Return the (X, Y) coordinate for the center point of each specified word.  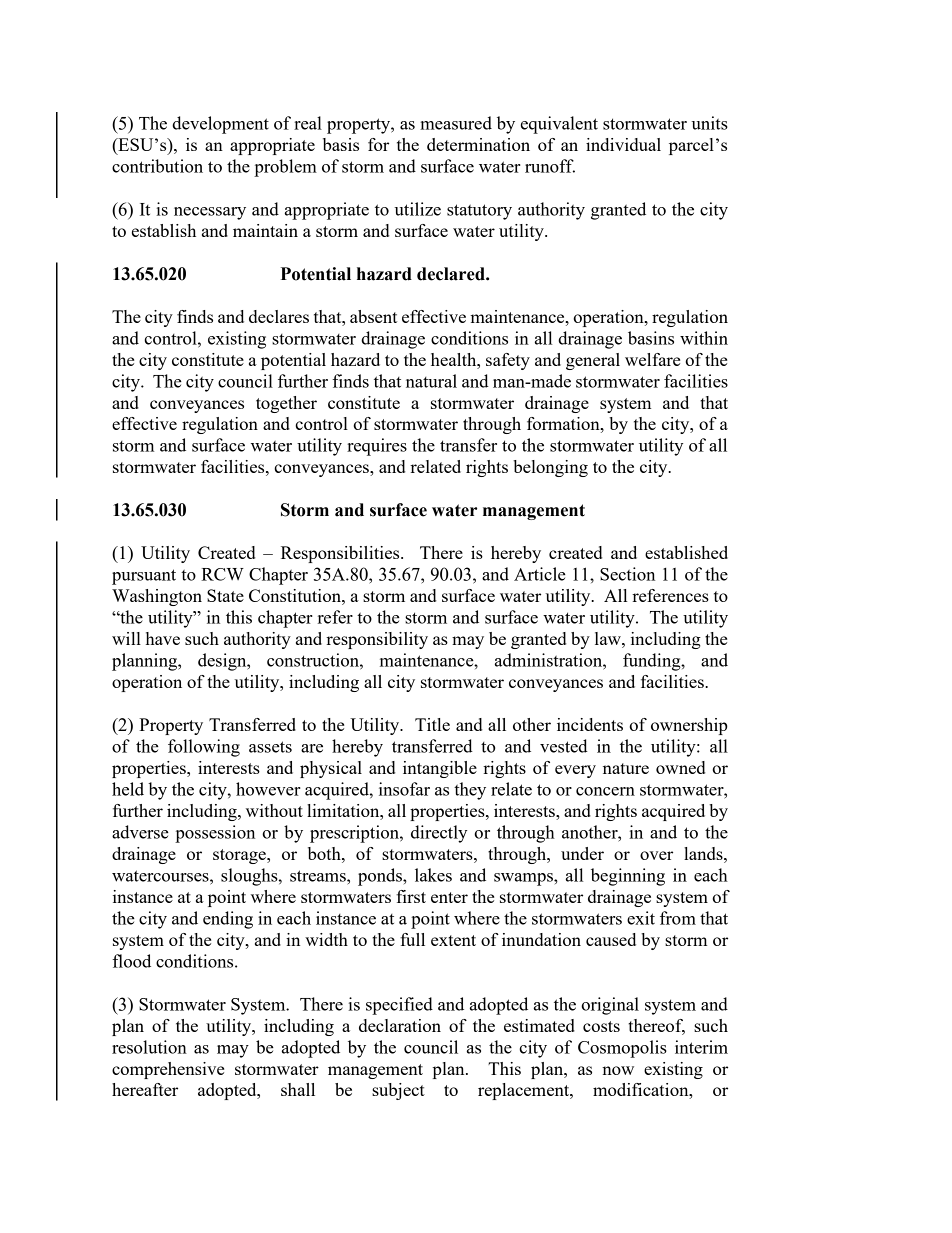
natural (431, 381)
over (656, 855)
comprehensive (168, 1070)
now (618, 1070)
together (286, 404)
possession (215, 834)
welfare (652, 359)
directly (439, 834)
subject (398, 1091)
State (225, 595)
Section (627, 574)
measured (456, 123)
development (220, 125)
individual (623, 144)
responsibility (377, 640)
